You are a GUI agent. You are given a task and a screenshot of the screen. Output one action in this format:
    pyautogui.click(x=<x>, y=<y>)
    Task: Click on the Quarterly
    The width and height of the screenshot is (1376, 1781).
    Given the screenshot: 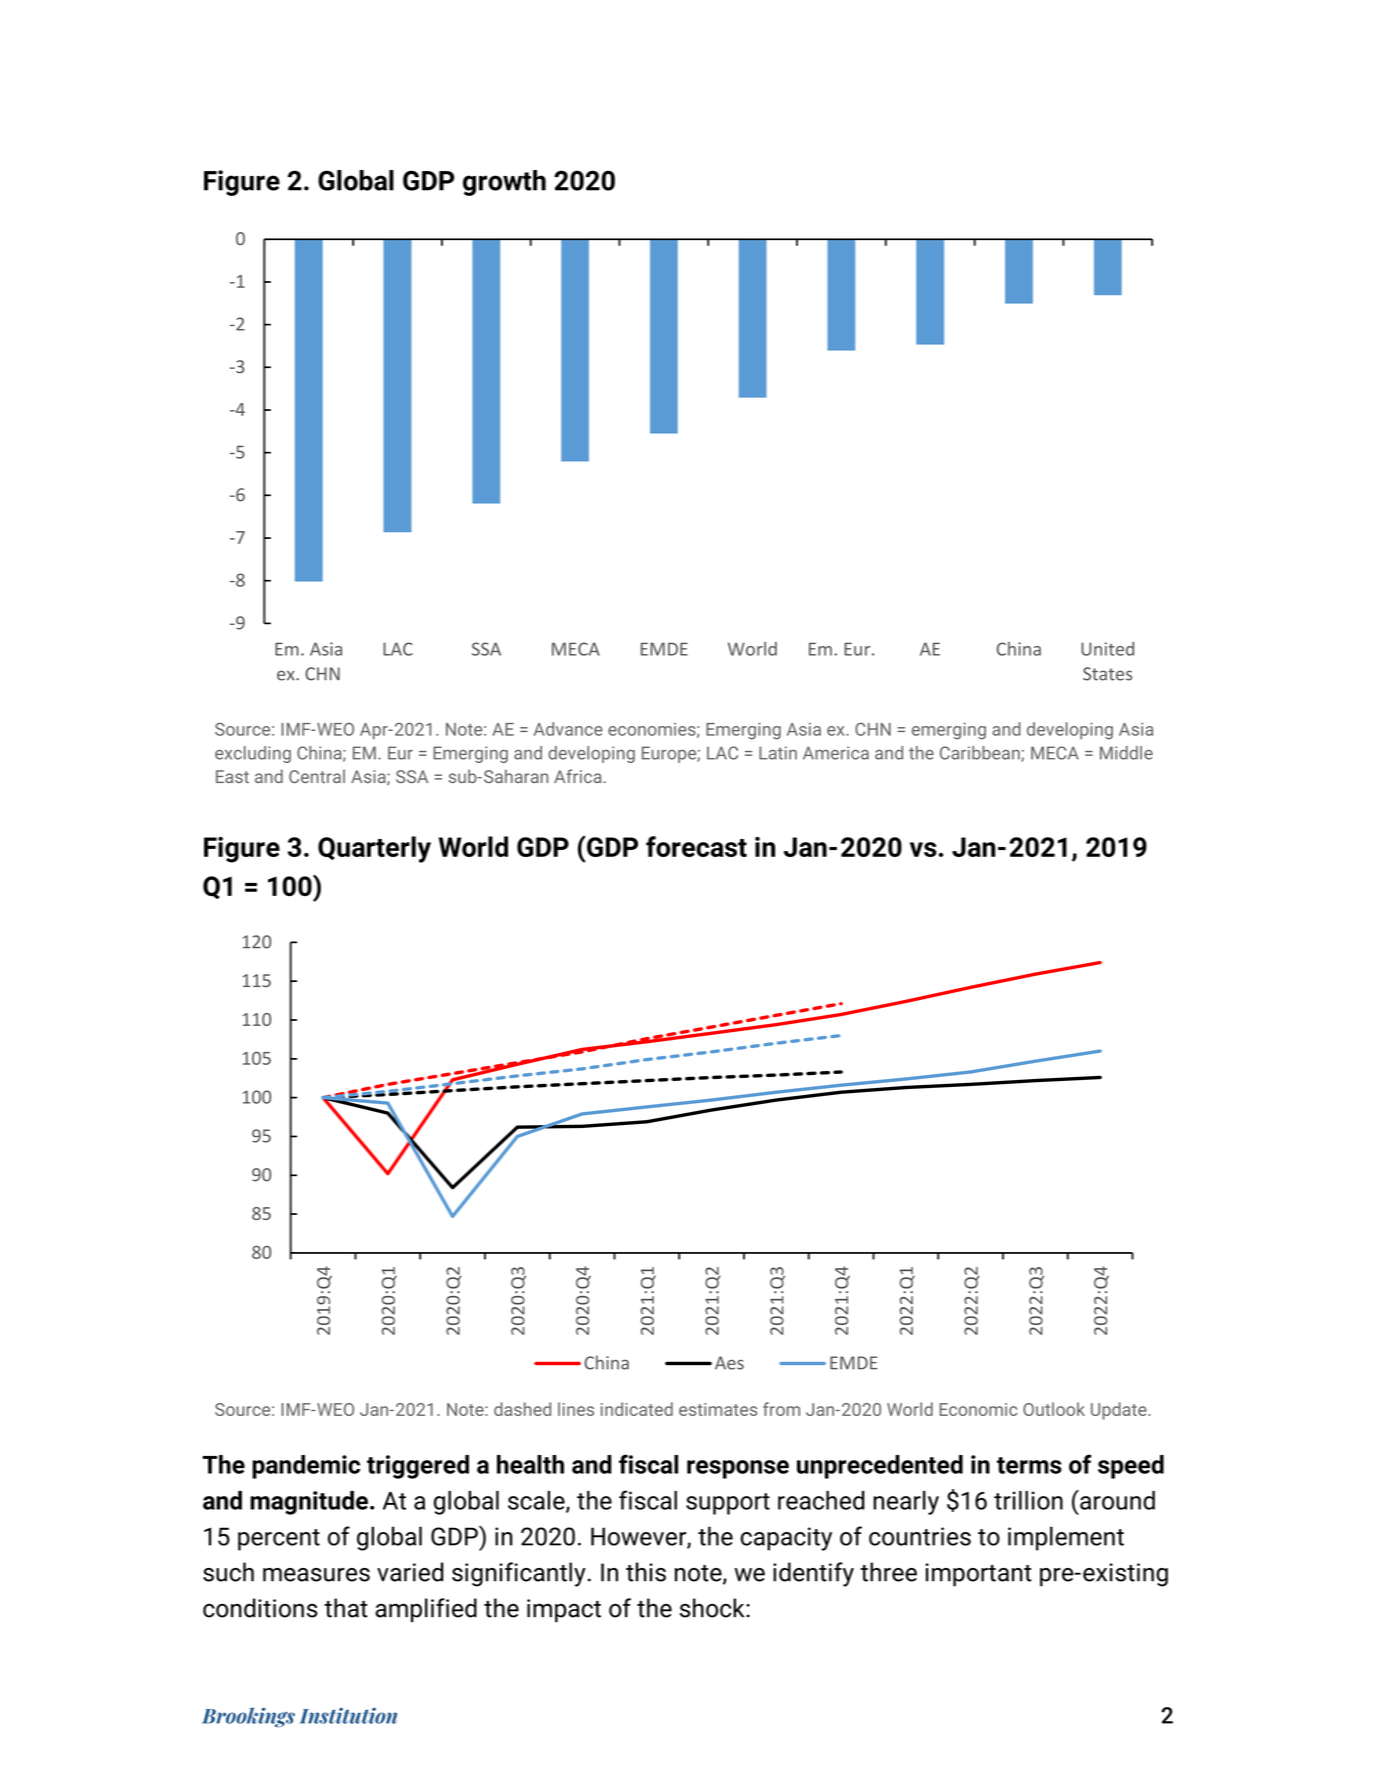 What is the action you would take?
    pyautogui.click(x=374, y=849)
